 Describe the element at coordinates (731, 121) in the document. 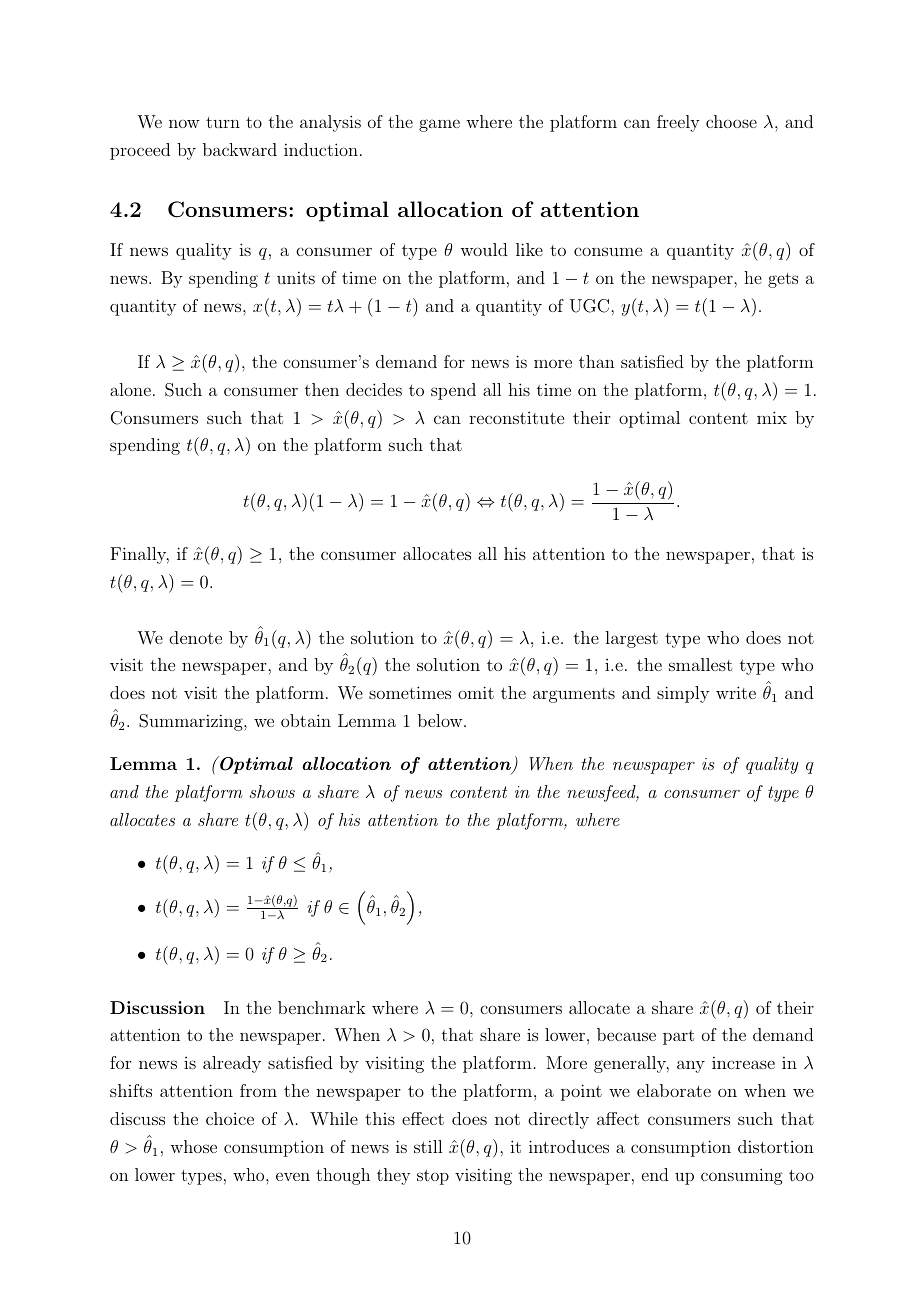

I see `choose` at that location.
